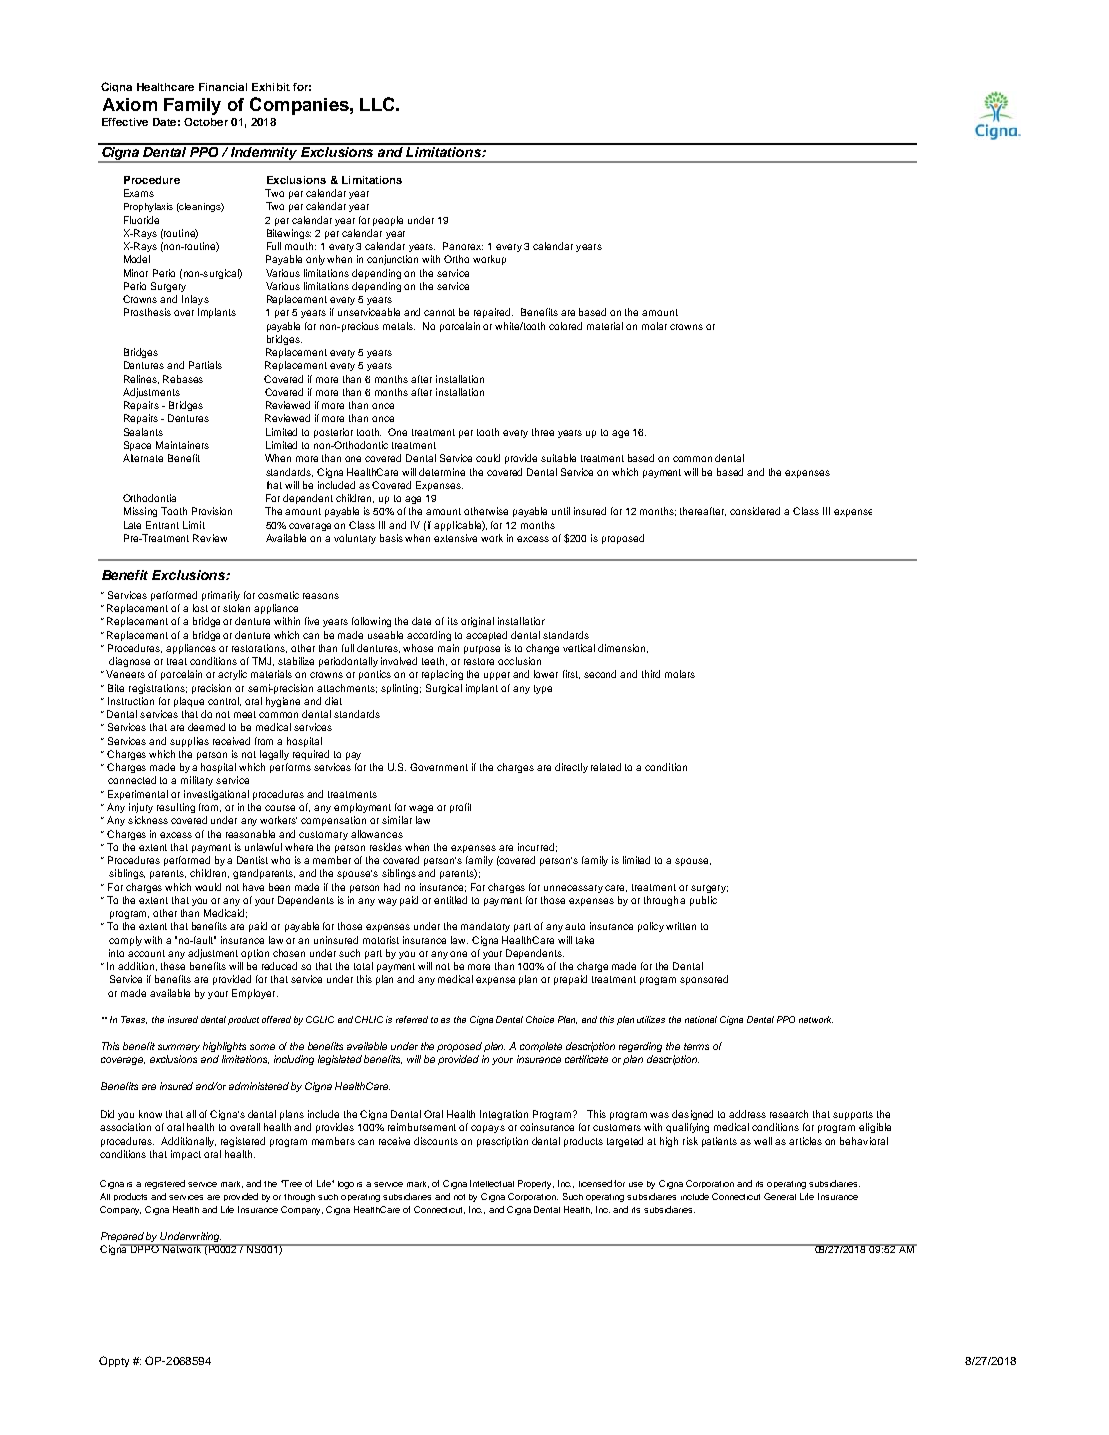 This screenshot has width=1109, height=1435. Describe the element at coordinates (388, 221) in the screenshot. I see `people` at that location.
